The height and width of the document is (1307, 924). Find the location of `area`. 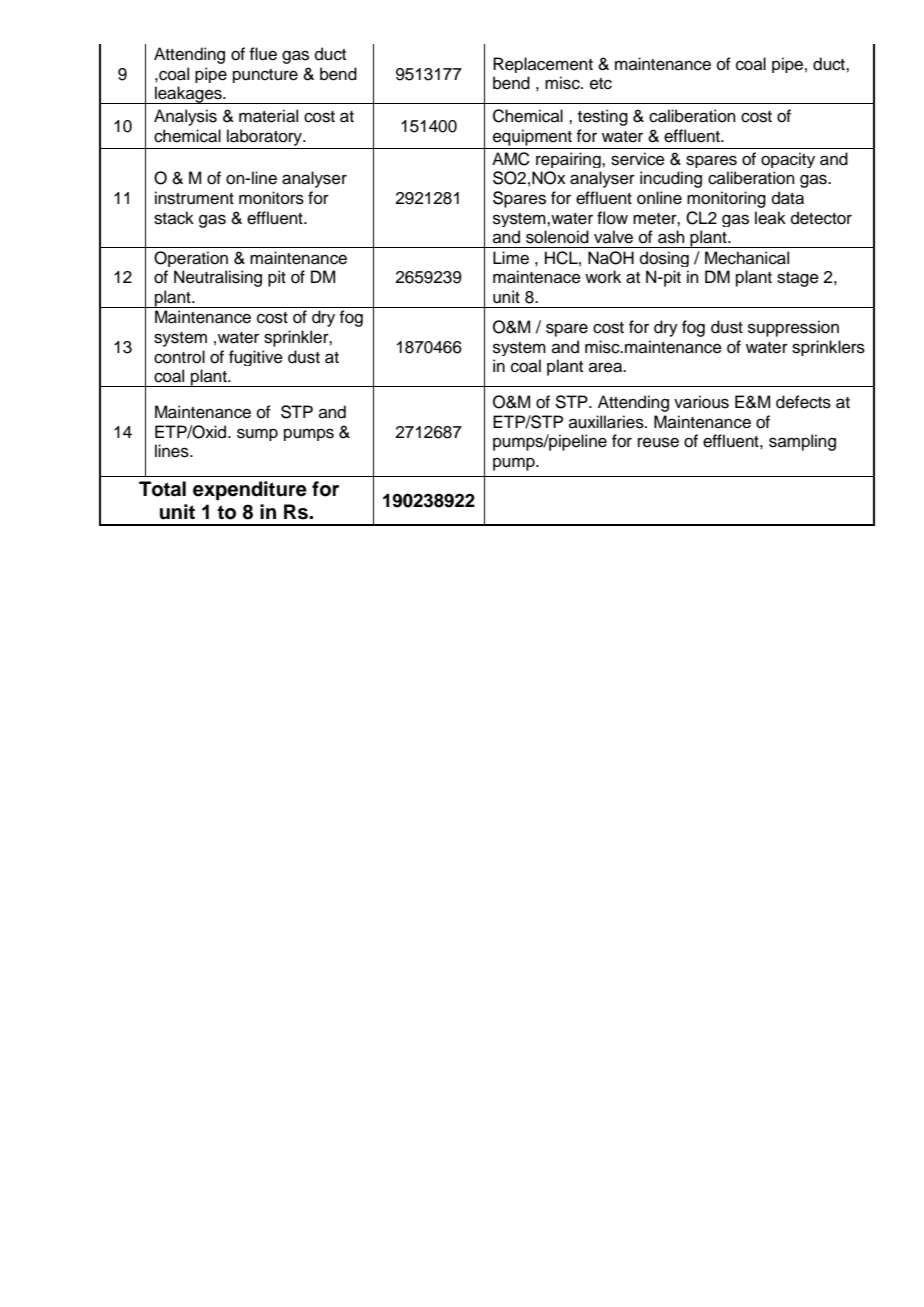

area is located at coordinates (607, 367).
